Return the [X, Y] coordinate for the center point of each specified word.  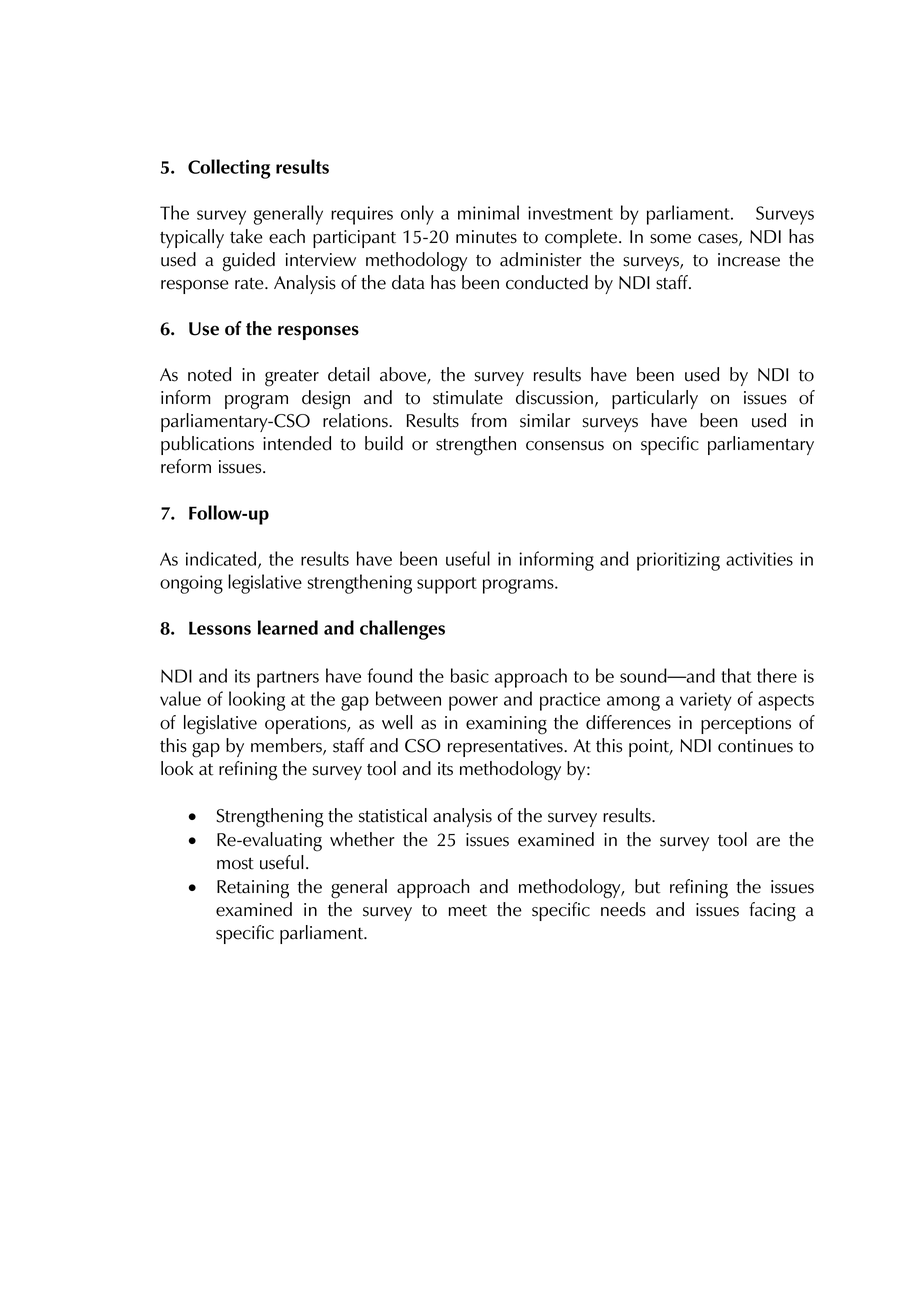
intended [297, 443]
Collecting [229, 169]
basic [470, 675]
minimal [488, 212]
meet [468, 911]
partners [288, 679]
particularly [655, 399]
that [736, 675]
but [648, 886]
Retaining [253, 889]
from [489, 420]
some [670, 239]
